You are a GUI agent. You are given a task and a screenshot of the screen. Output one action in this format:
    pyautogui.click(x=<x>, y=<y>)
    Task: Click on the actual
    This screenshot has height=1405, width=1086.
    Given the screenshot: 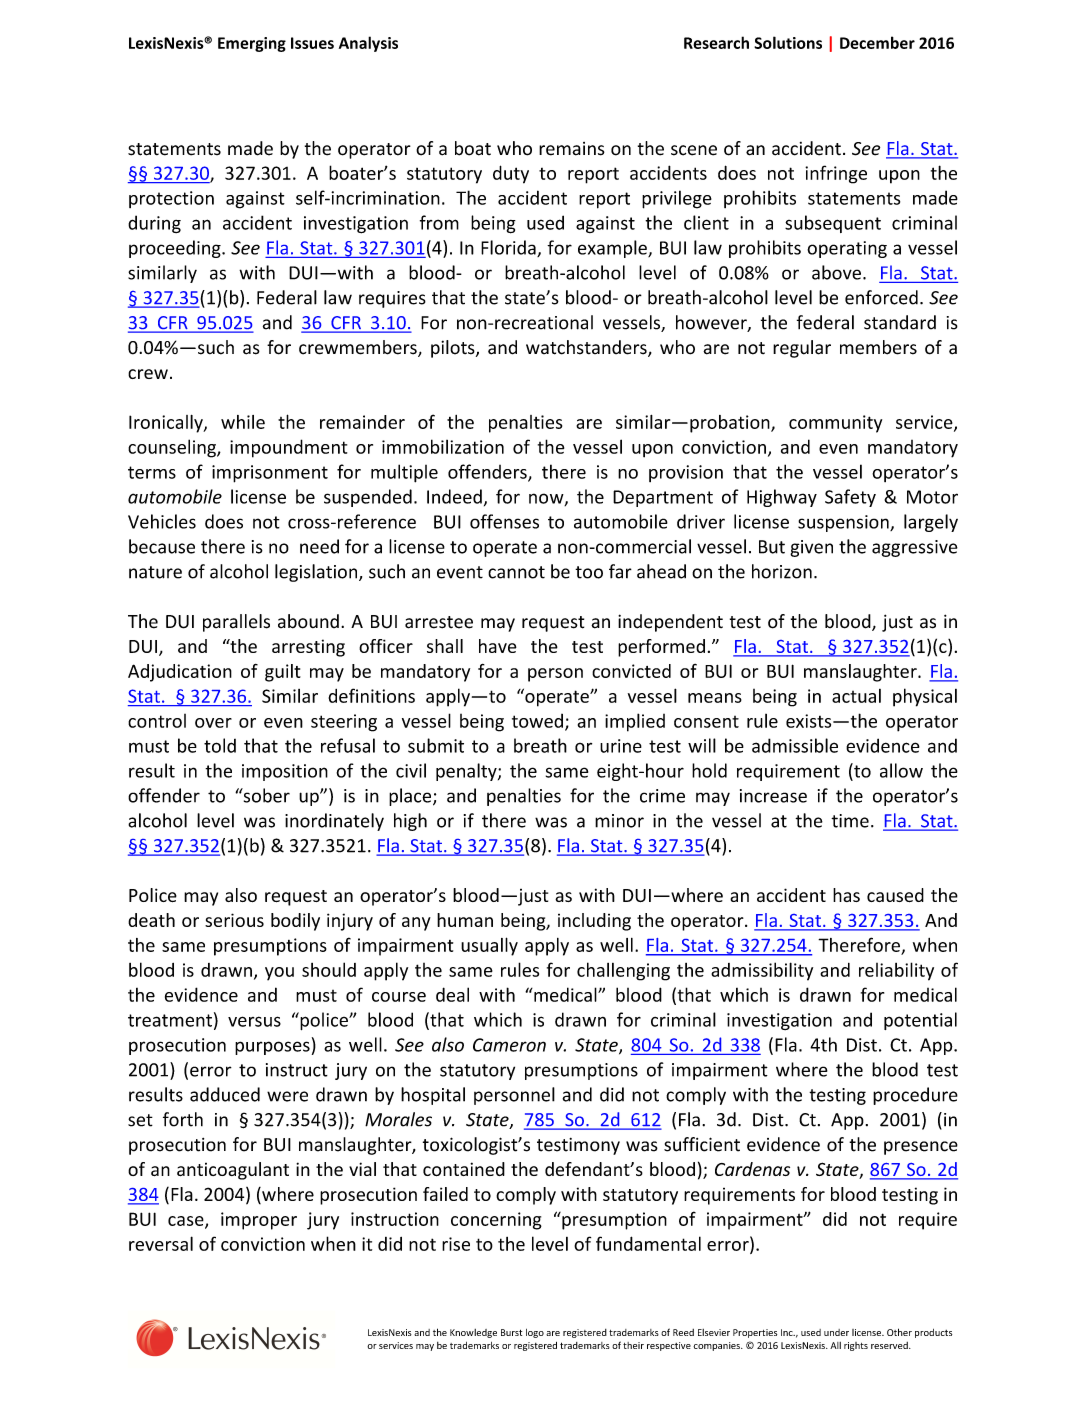 What is the action you would take?
    pyautogui.click(x=856, y=696)
